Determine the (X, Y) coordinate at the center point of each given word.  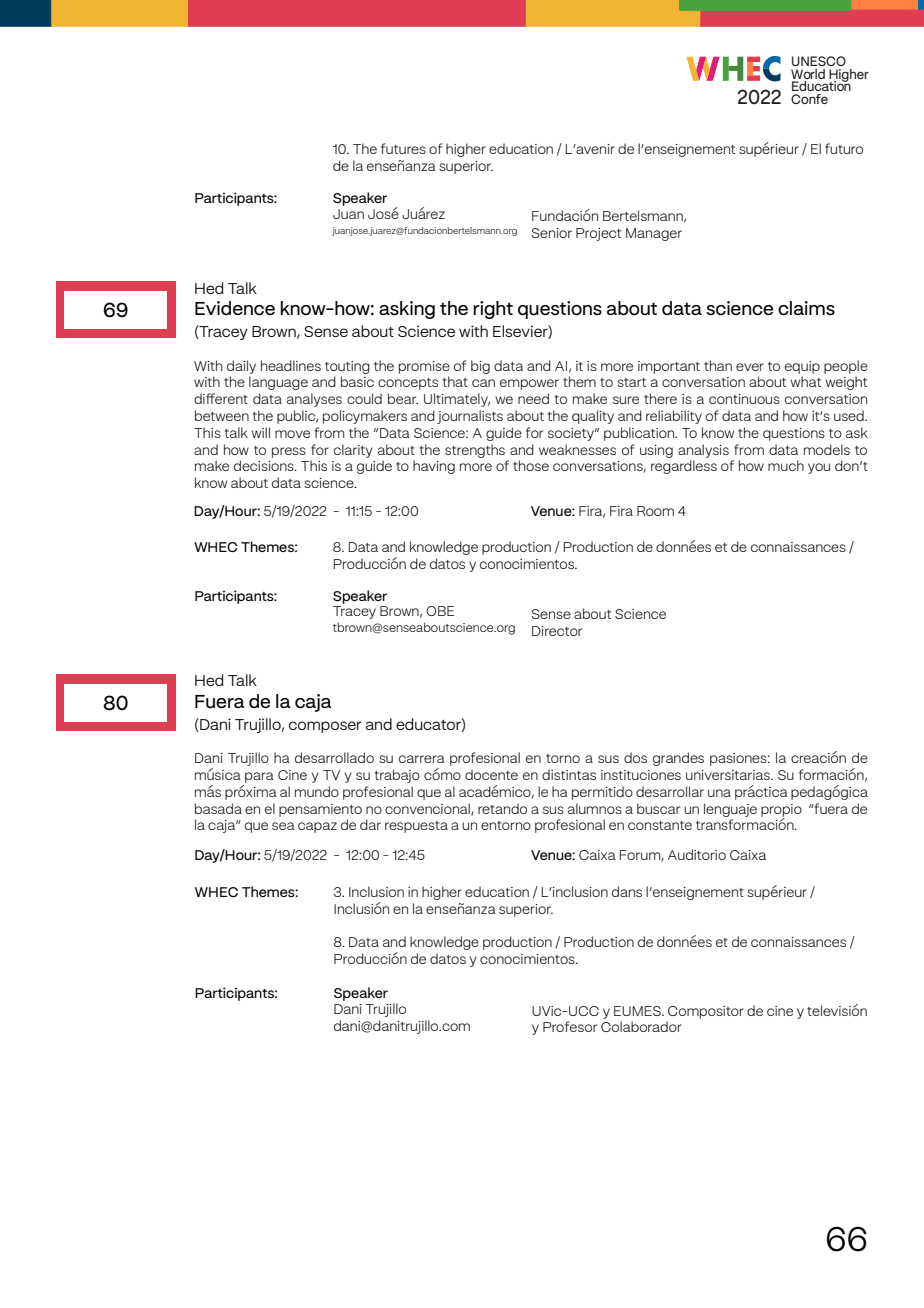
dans (627, 891)
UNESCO (819, 61)
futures (403, 148)
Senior (551, 233)
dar (370, 824)
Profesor (570, 1026)
